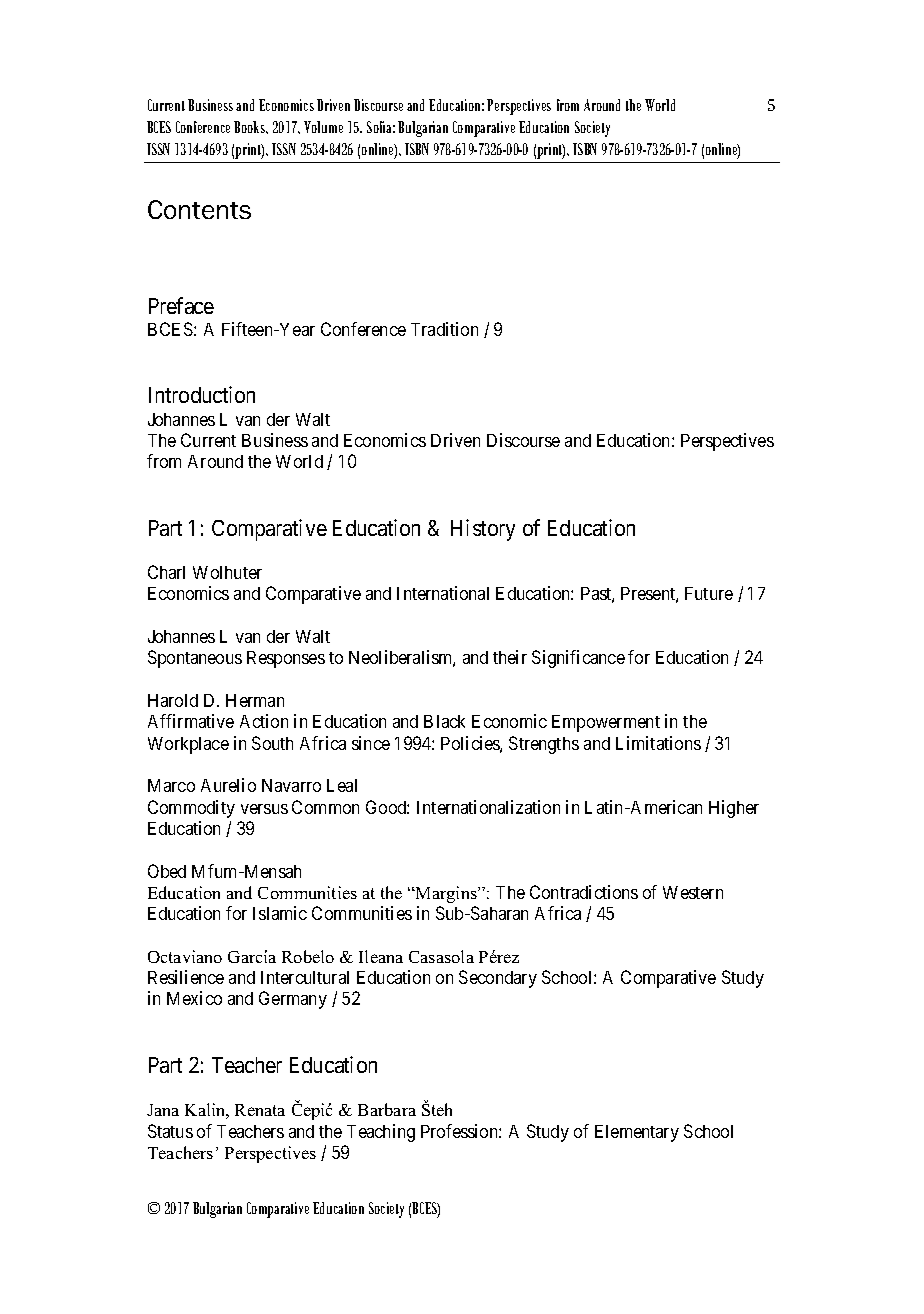 The image size is (924, 1314). Describe the element at coordinates (658, 743) in the image. I see `Limitations` at that location.
